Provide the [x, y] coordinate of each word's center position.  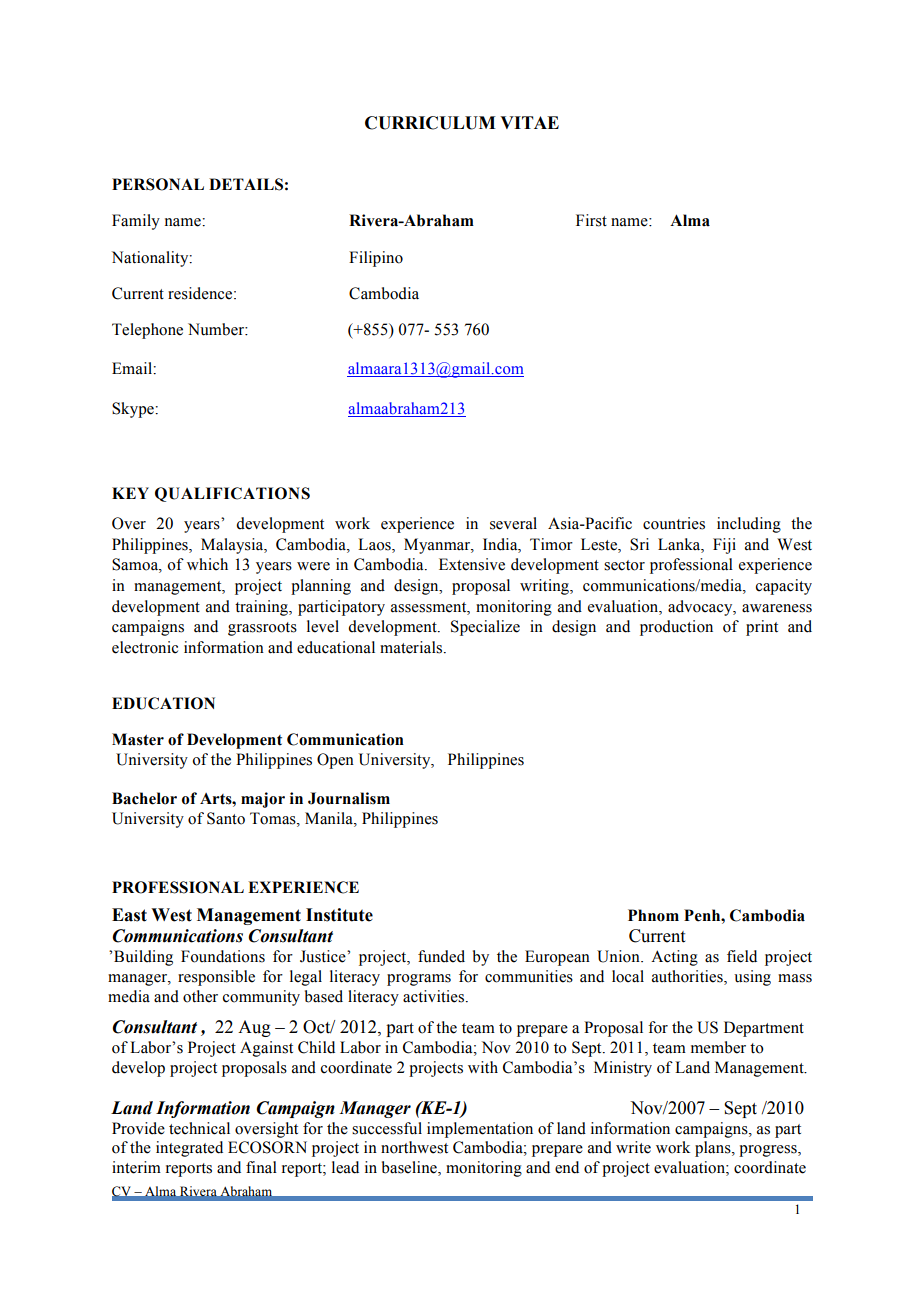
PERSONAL [158, 184]
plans [714, 1149]
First [591, 220]
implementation [480, 1130]
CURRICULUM [430, 123]
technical [199, 1128]
